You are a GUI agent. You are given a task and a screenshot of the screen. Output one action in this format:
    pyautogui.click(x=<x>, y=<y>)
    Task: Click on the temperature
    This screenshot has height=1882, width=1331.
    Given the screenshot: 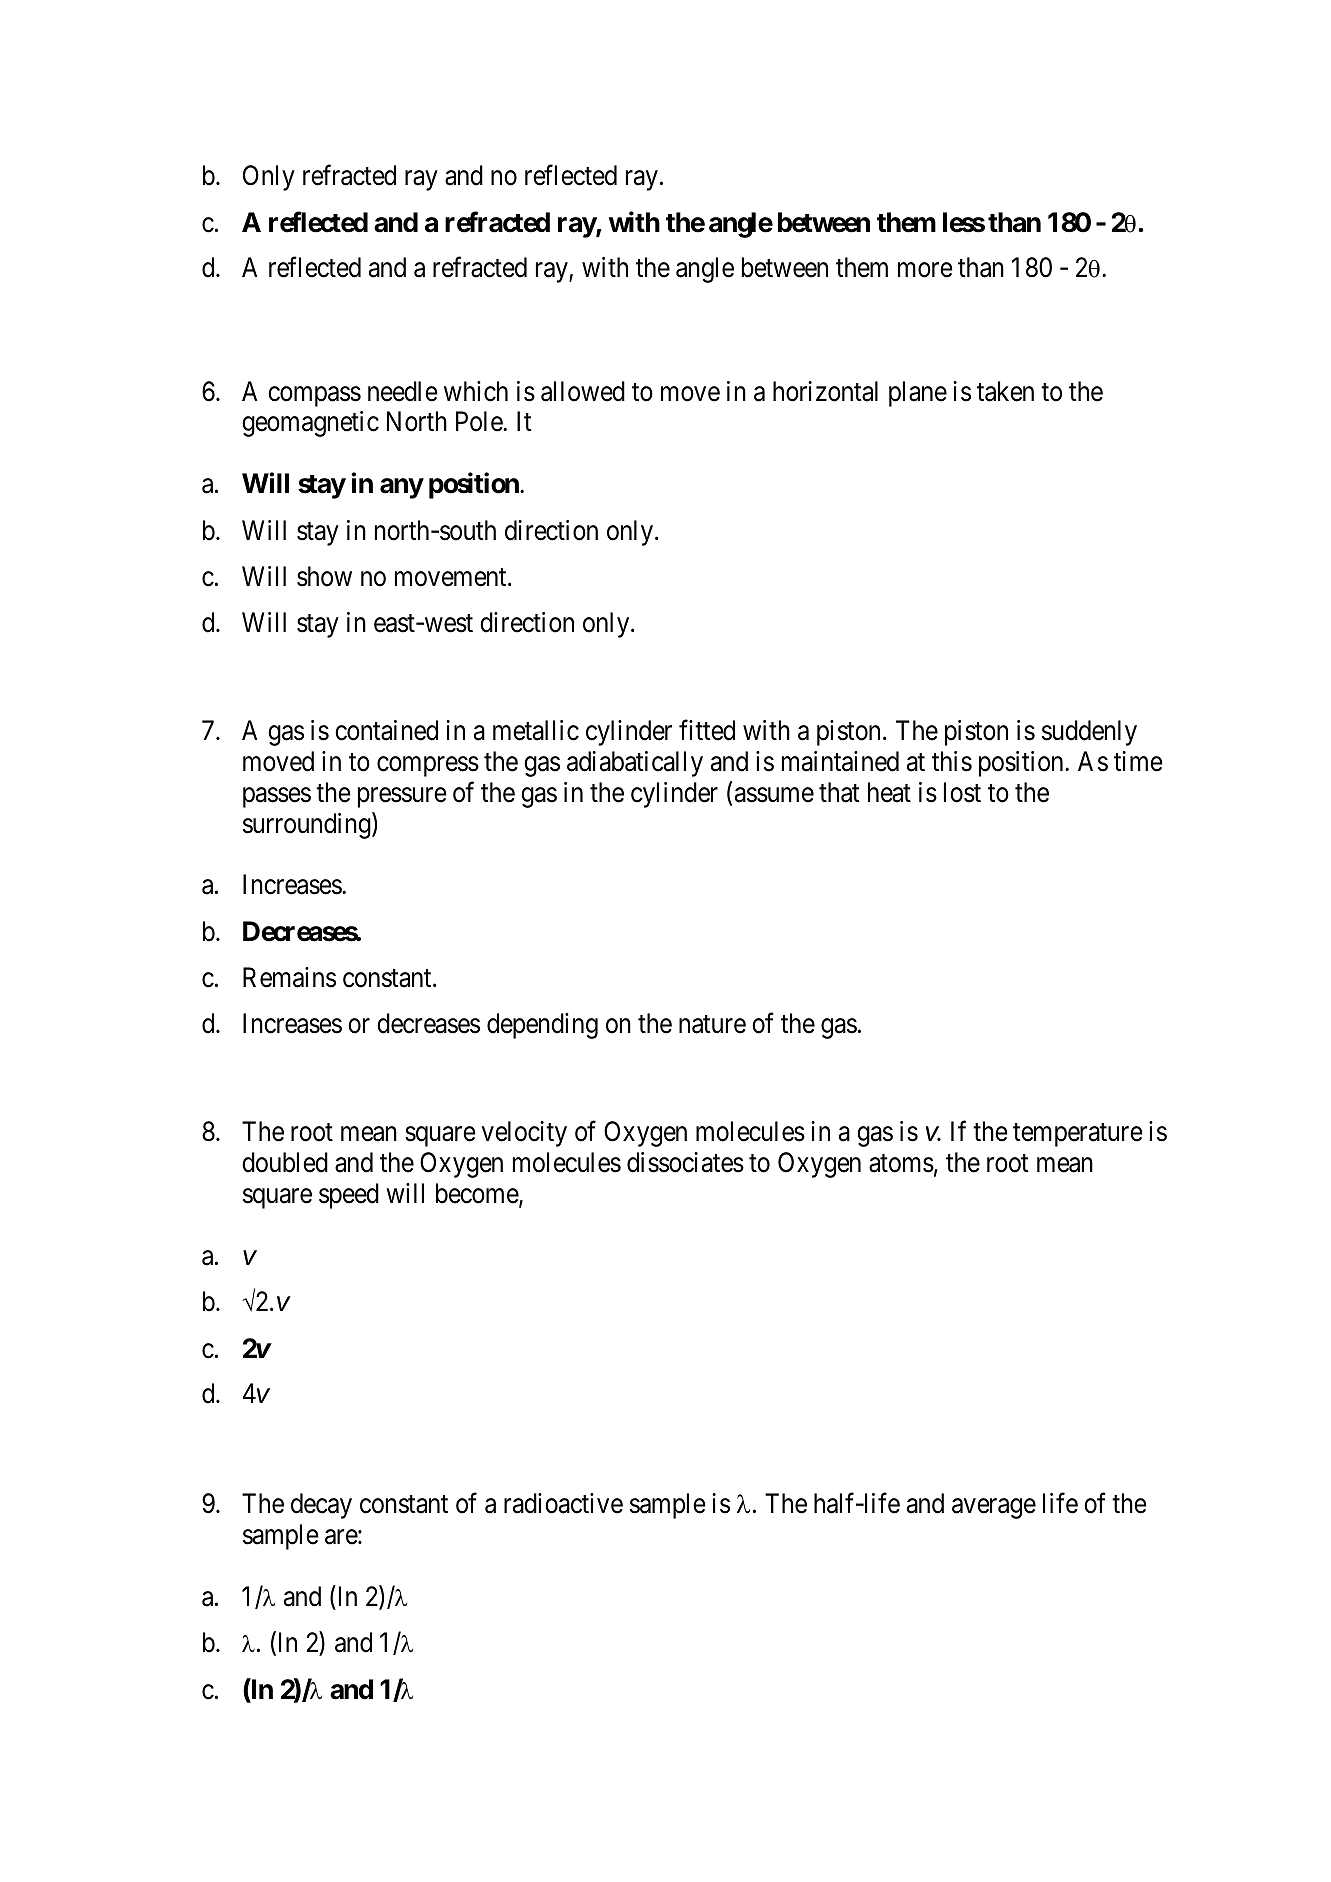 What is the action you would take?
    pyautogui.click(x=1078, y=1135)
